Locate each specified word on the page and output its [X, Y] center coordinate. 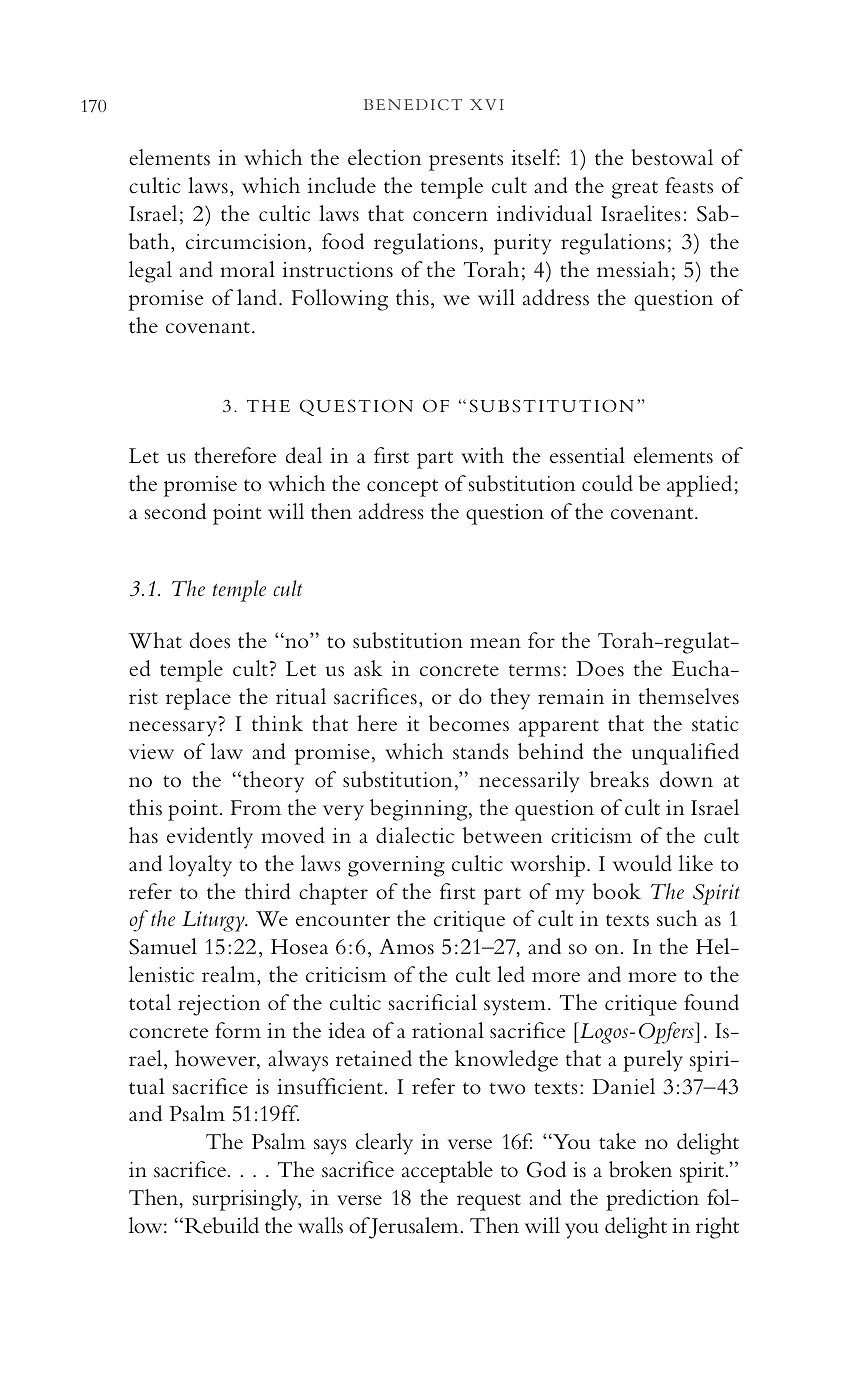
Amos [406, 947]
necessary [174, 729]
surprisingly [247, 1200]
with [482, 455]
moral [247, 269]
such [677, 918]
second [175, 511]
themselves [689, 696]
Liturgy [214, 921]
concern [450, 216]
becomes [469, 723]
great [635, 190]
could [607, 483]
